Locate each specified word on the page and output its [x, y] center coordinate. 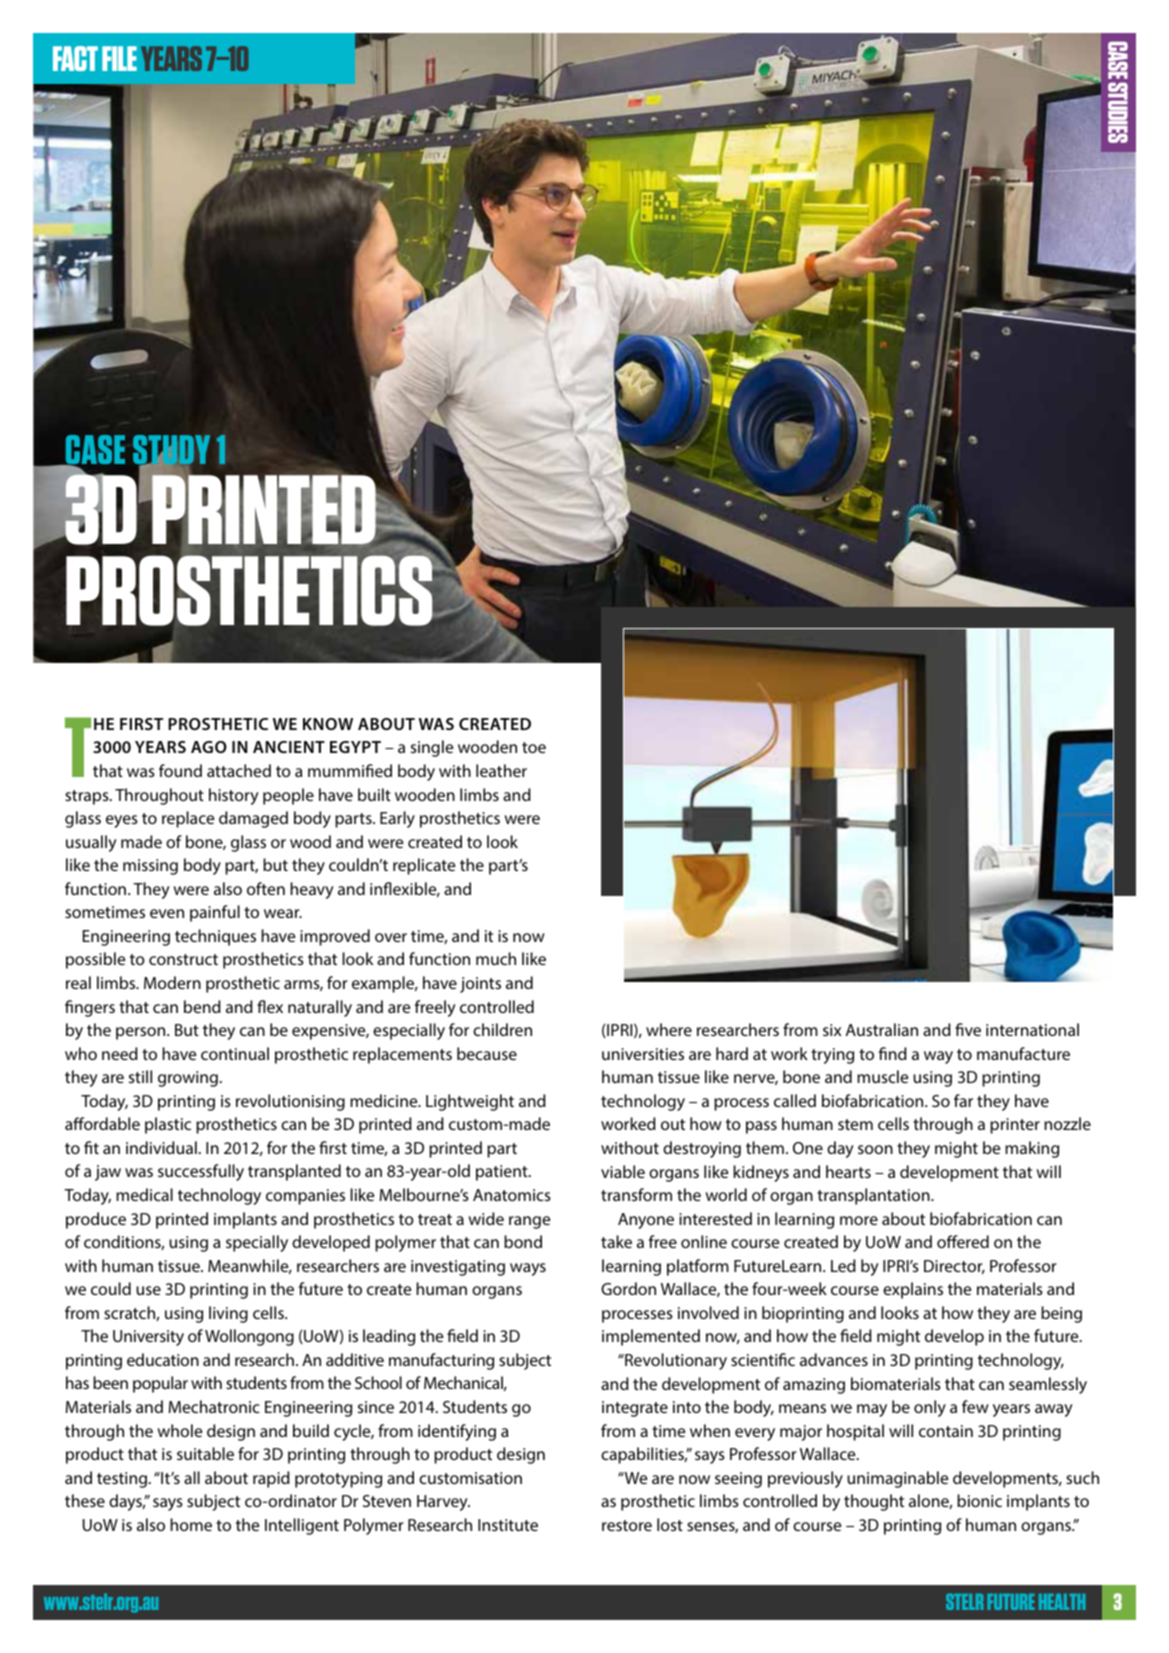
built [374, 794]
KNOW [328, 724]
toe [534, 747]
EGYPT [355, 747]
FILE [119, 58]
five [968, 1029]
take [616, 1241]
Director [954, 1267]
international [1032, 1029]
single [432, 748]
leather [501, 770]
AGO [209, 747]
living [228, 1314]
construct [183, 959]
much [496, 958]
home [191, 1524]
